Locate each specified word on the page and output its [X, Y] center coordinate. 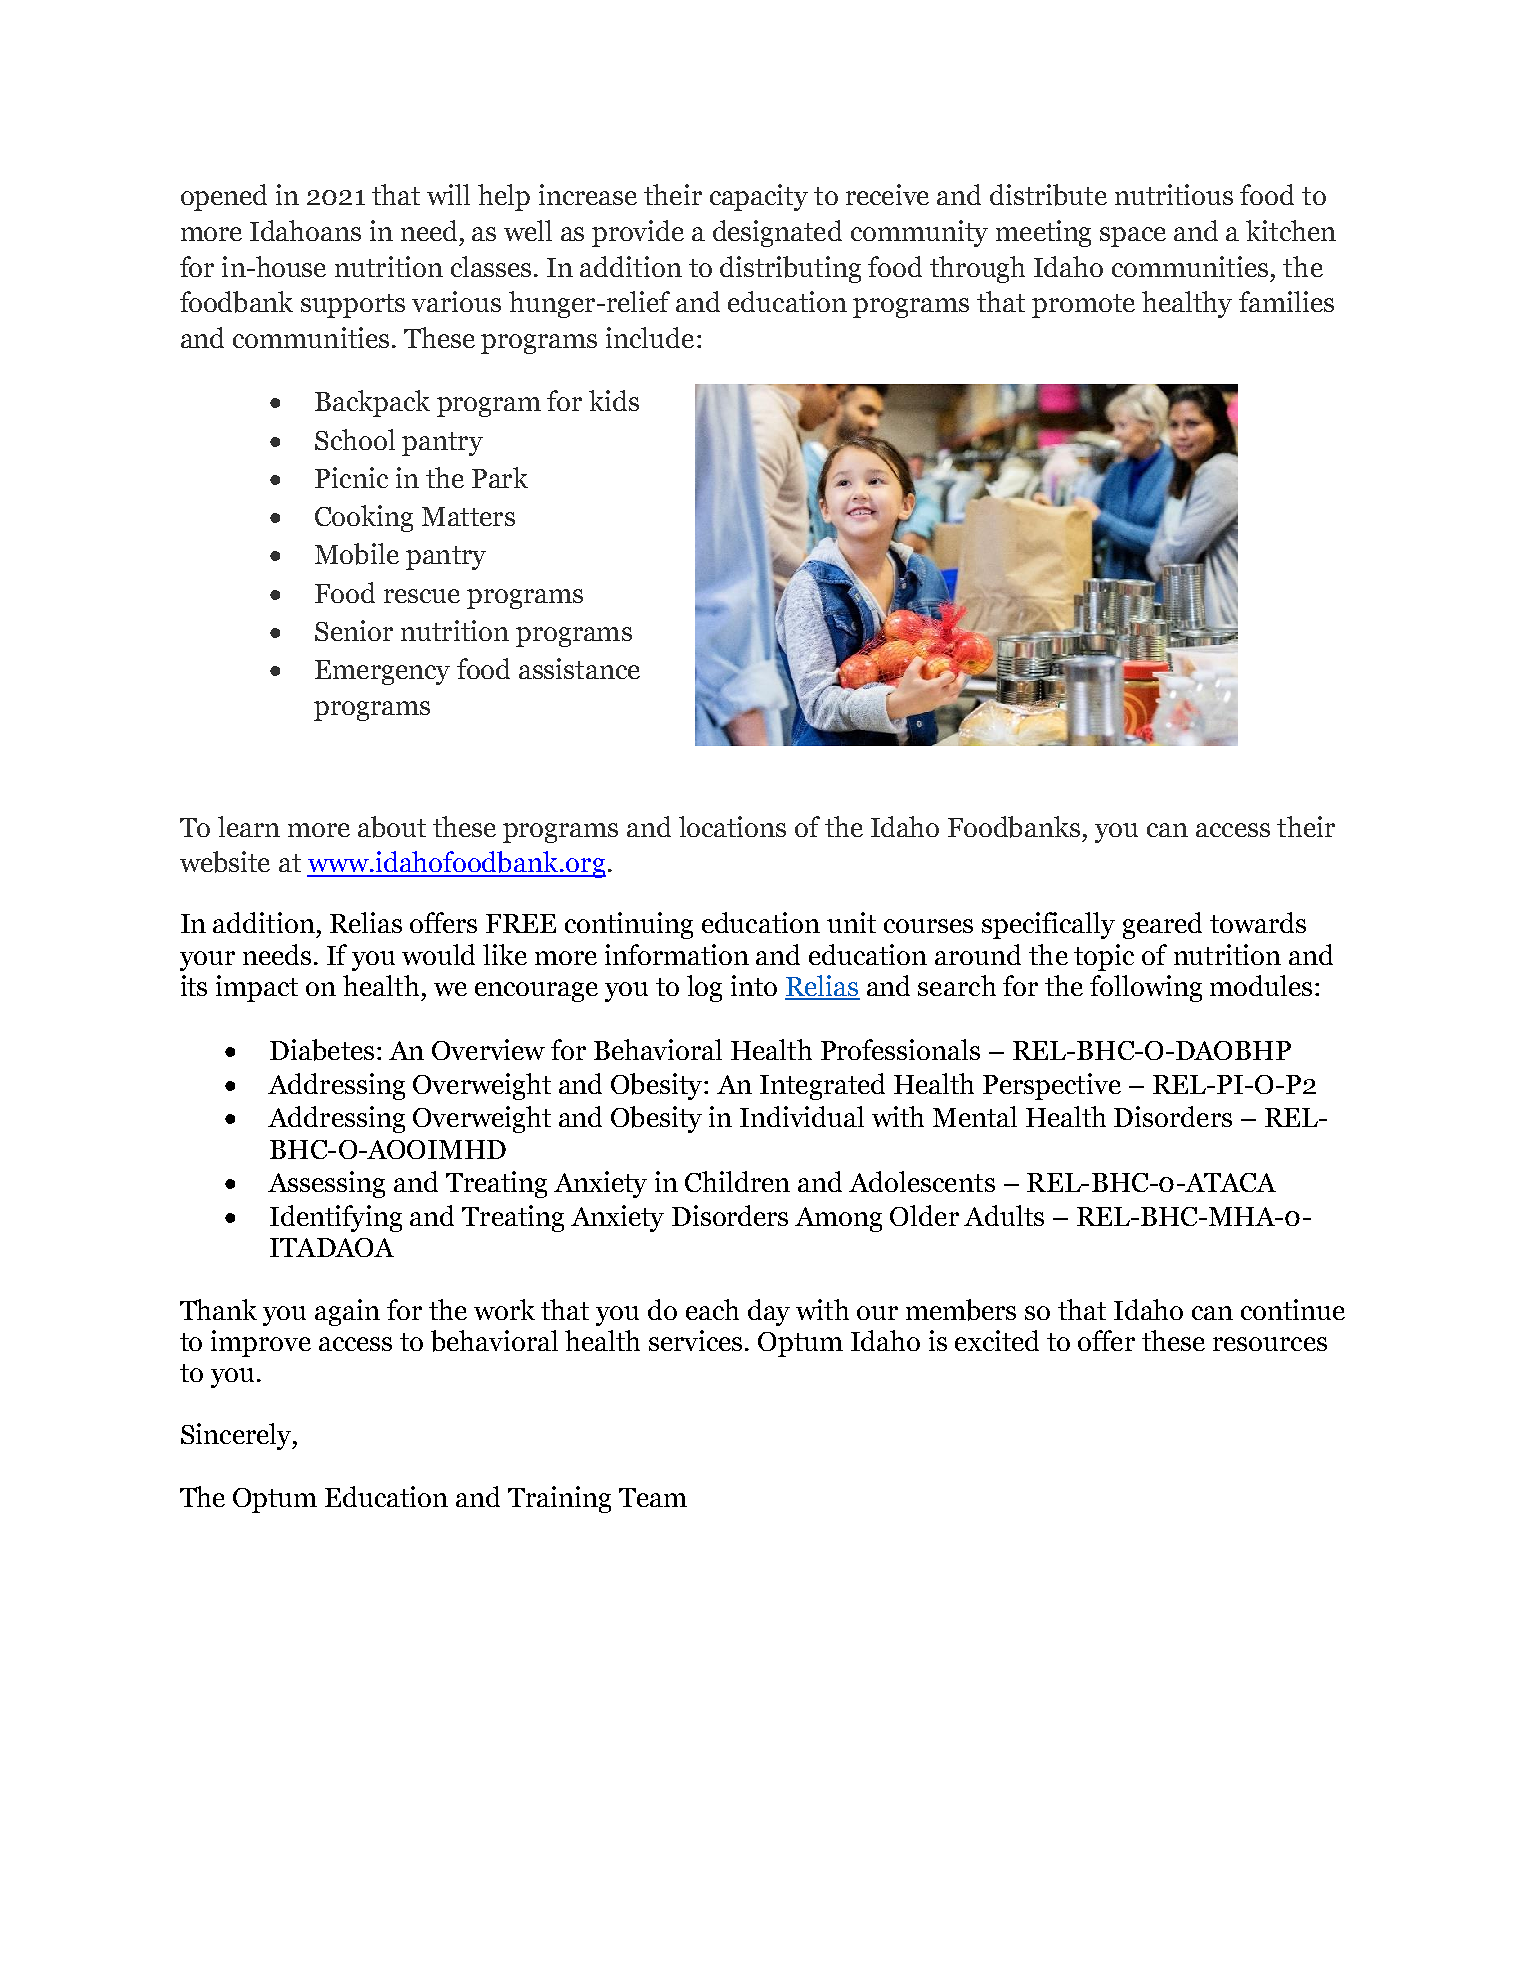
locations [732, 826]
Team [653, 1497]
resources [1270, 1344]
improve [261, 1343]
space [1133, 237]
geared [1162, 925]
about [392, 827]
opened [224, 197]
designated [777, 233]
